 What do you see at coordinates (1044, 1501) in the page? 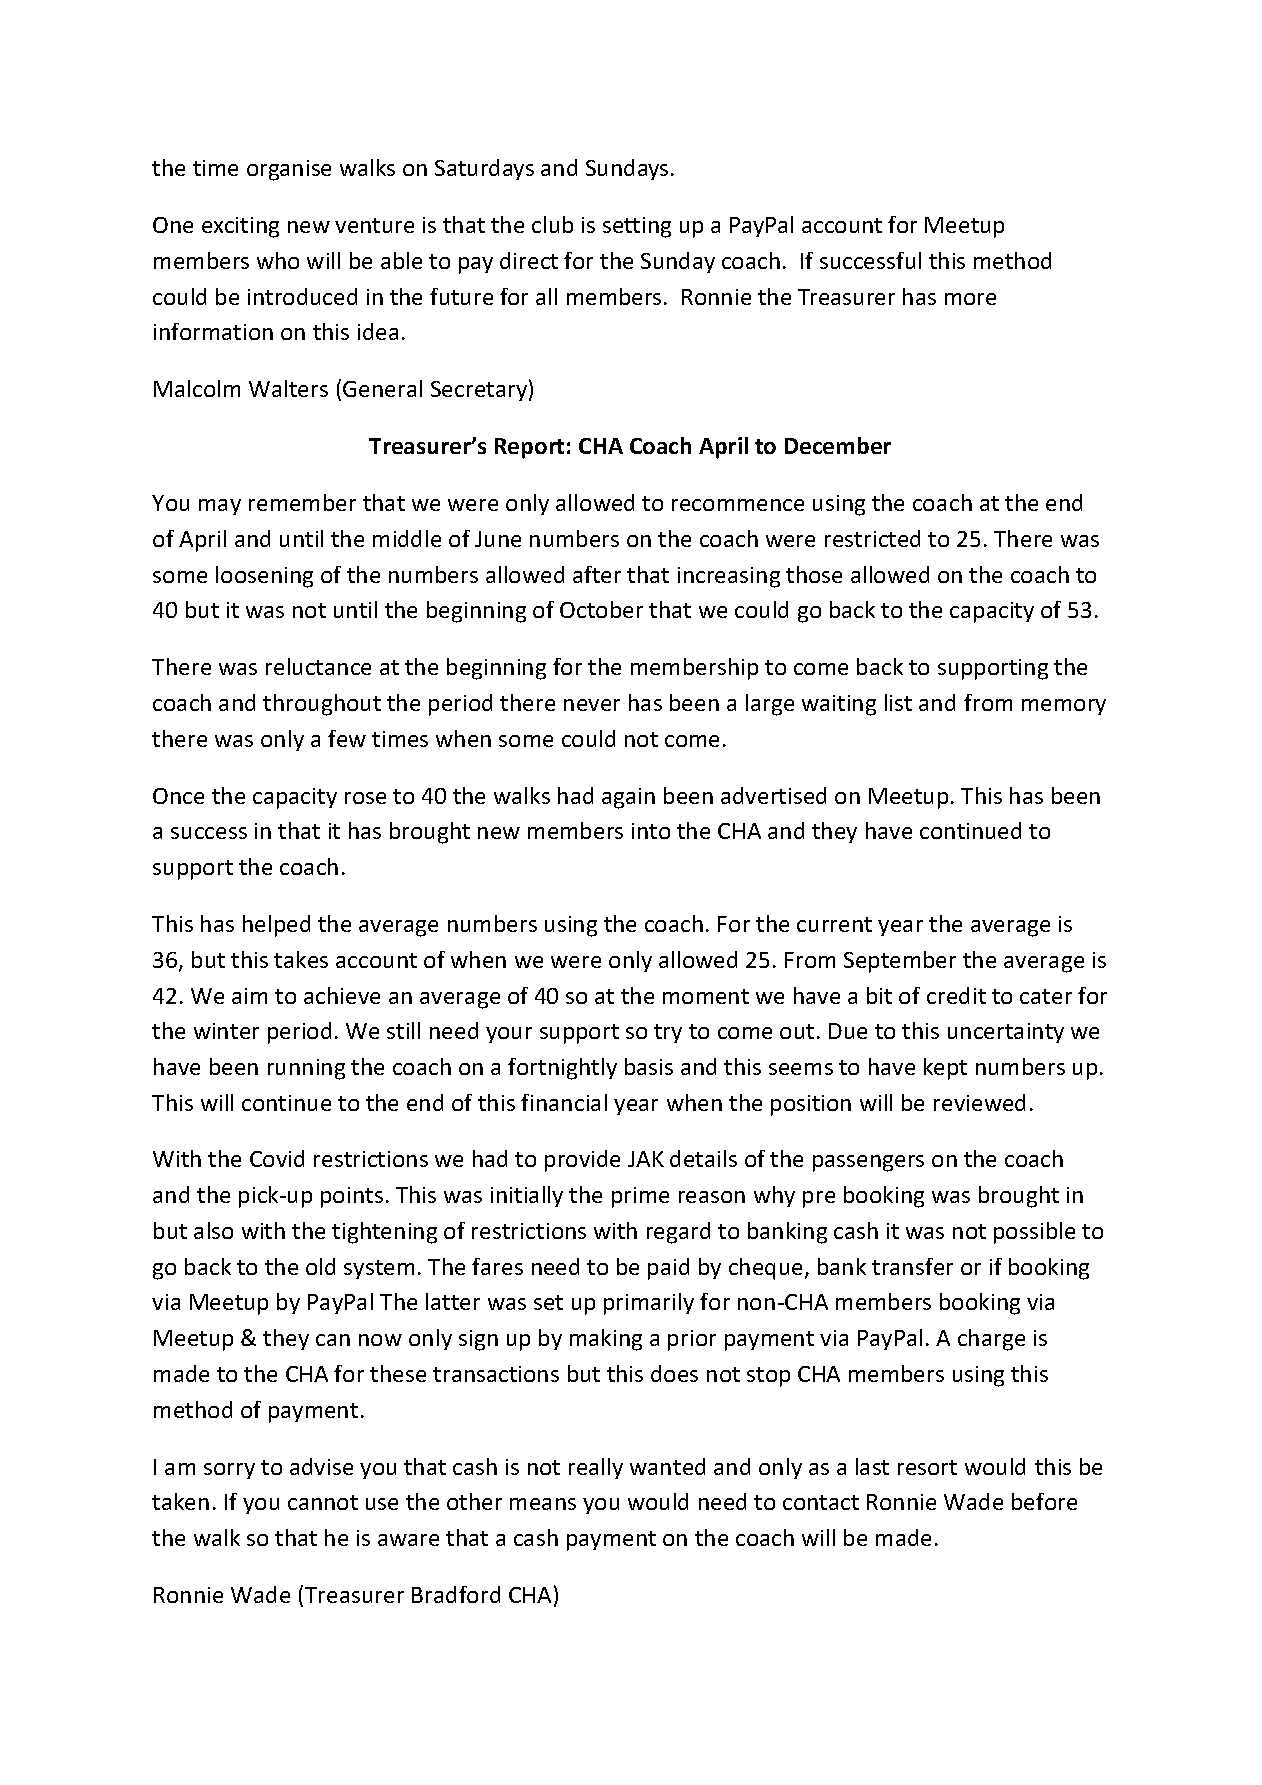
I see `before` at bounding box center [1044, 1501].
